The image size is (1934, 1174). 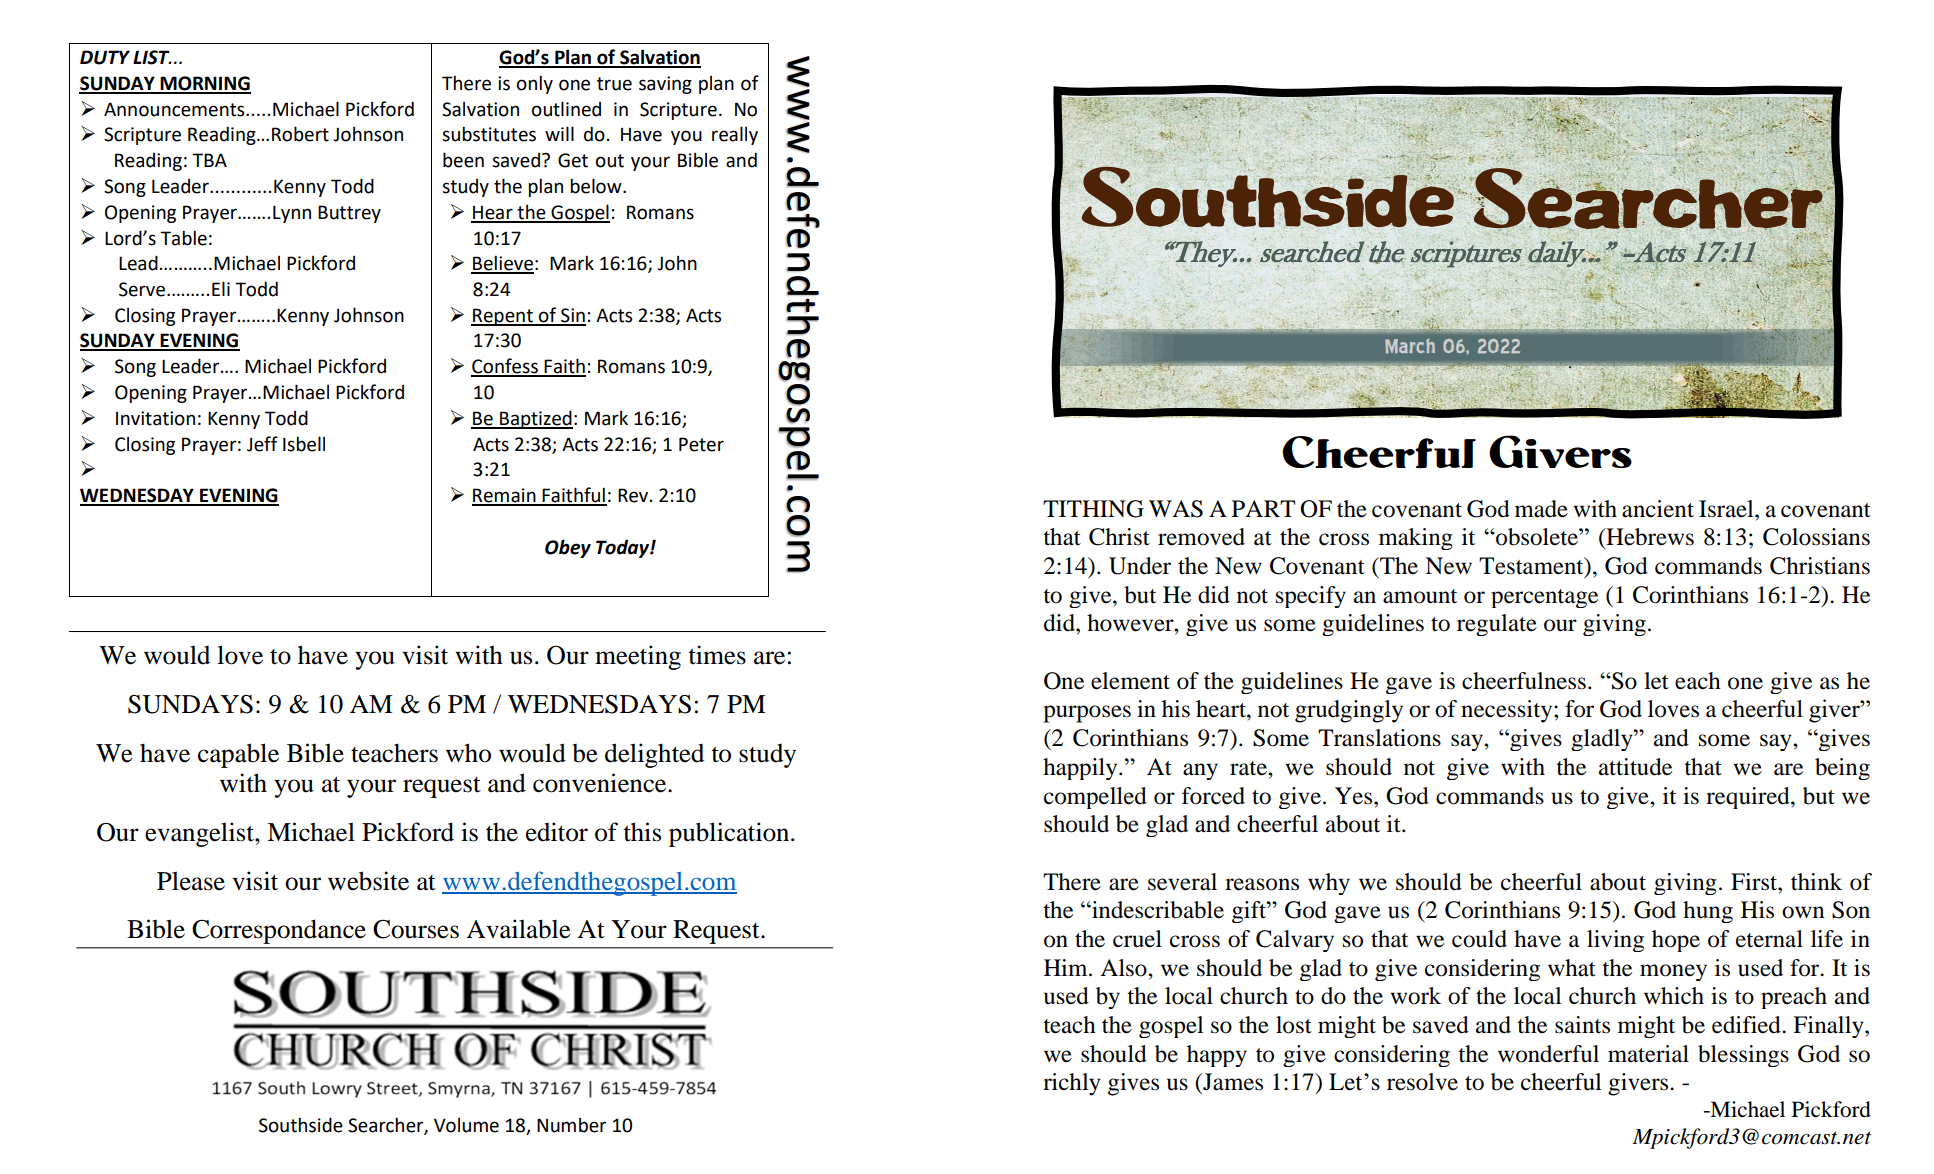 What do you see at coordinates (735, 135) in the screenshot?
I see `really` at bounding box center [735, 135].
